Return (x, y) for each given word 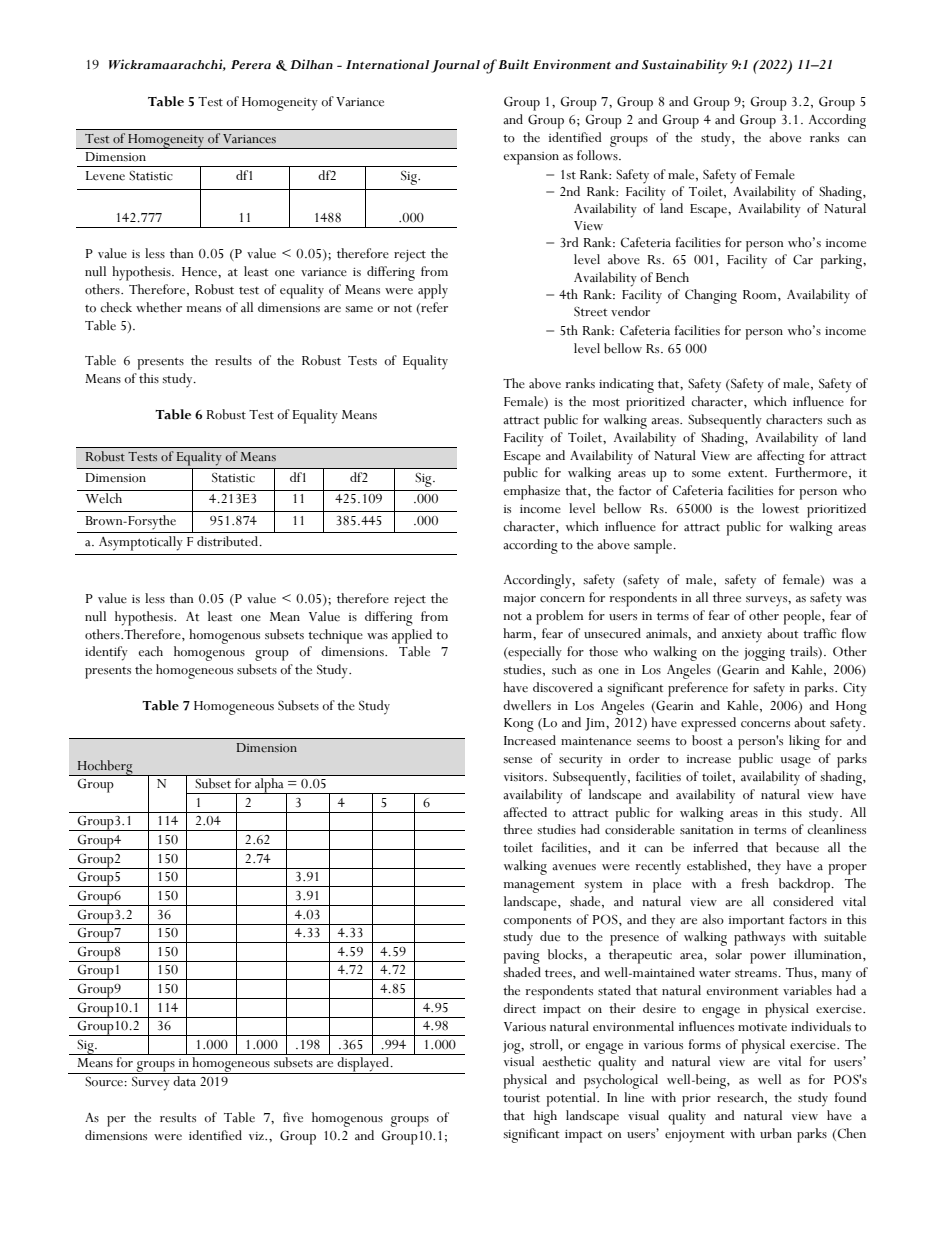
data (184, 1081)
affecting (781, 457)
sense (518, 760)
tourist (521, 1098)
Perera (251, 65)
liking (804, 742)
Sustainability (685, 66)
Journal (455, 66)
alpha (269, 786)
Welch (103, 498)
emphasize (531, 492)
